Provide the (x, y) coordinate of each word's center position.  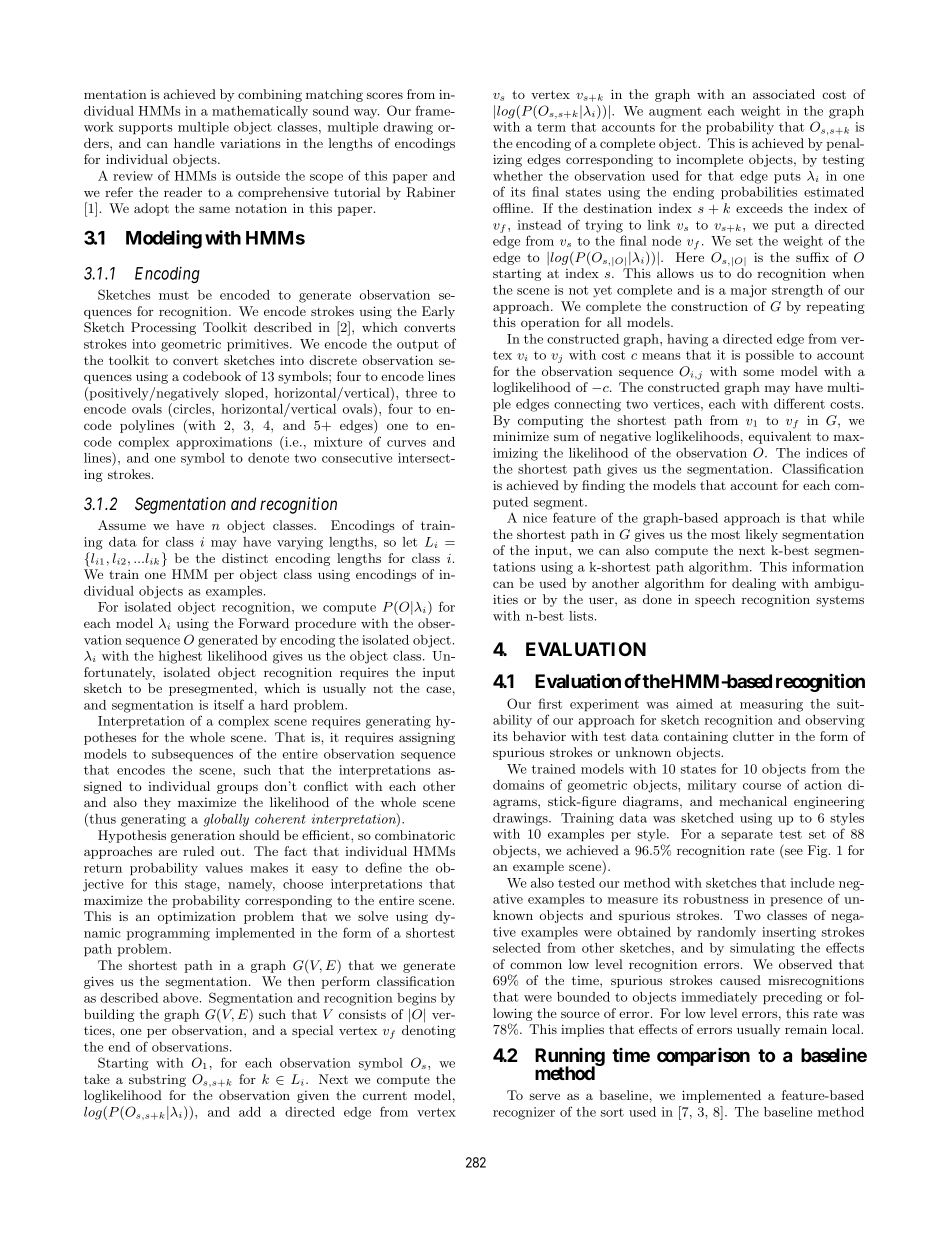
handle (194, 143)
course (762, 786)
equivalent (780, 437)
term (551, 127)
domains (518, 785)
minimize (521, 436)
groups (237, 789)
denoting (429, 1031)
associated (784, 94)
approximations (224, 443)
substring (157, 1080)
